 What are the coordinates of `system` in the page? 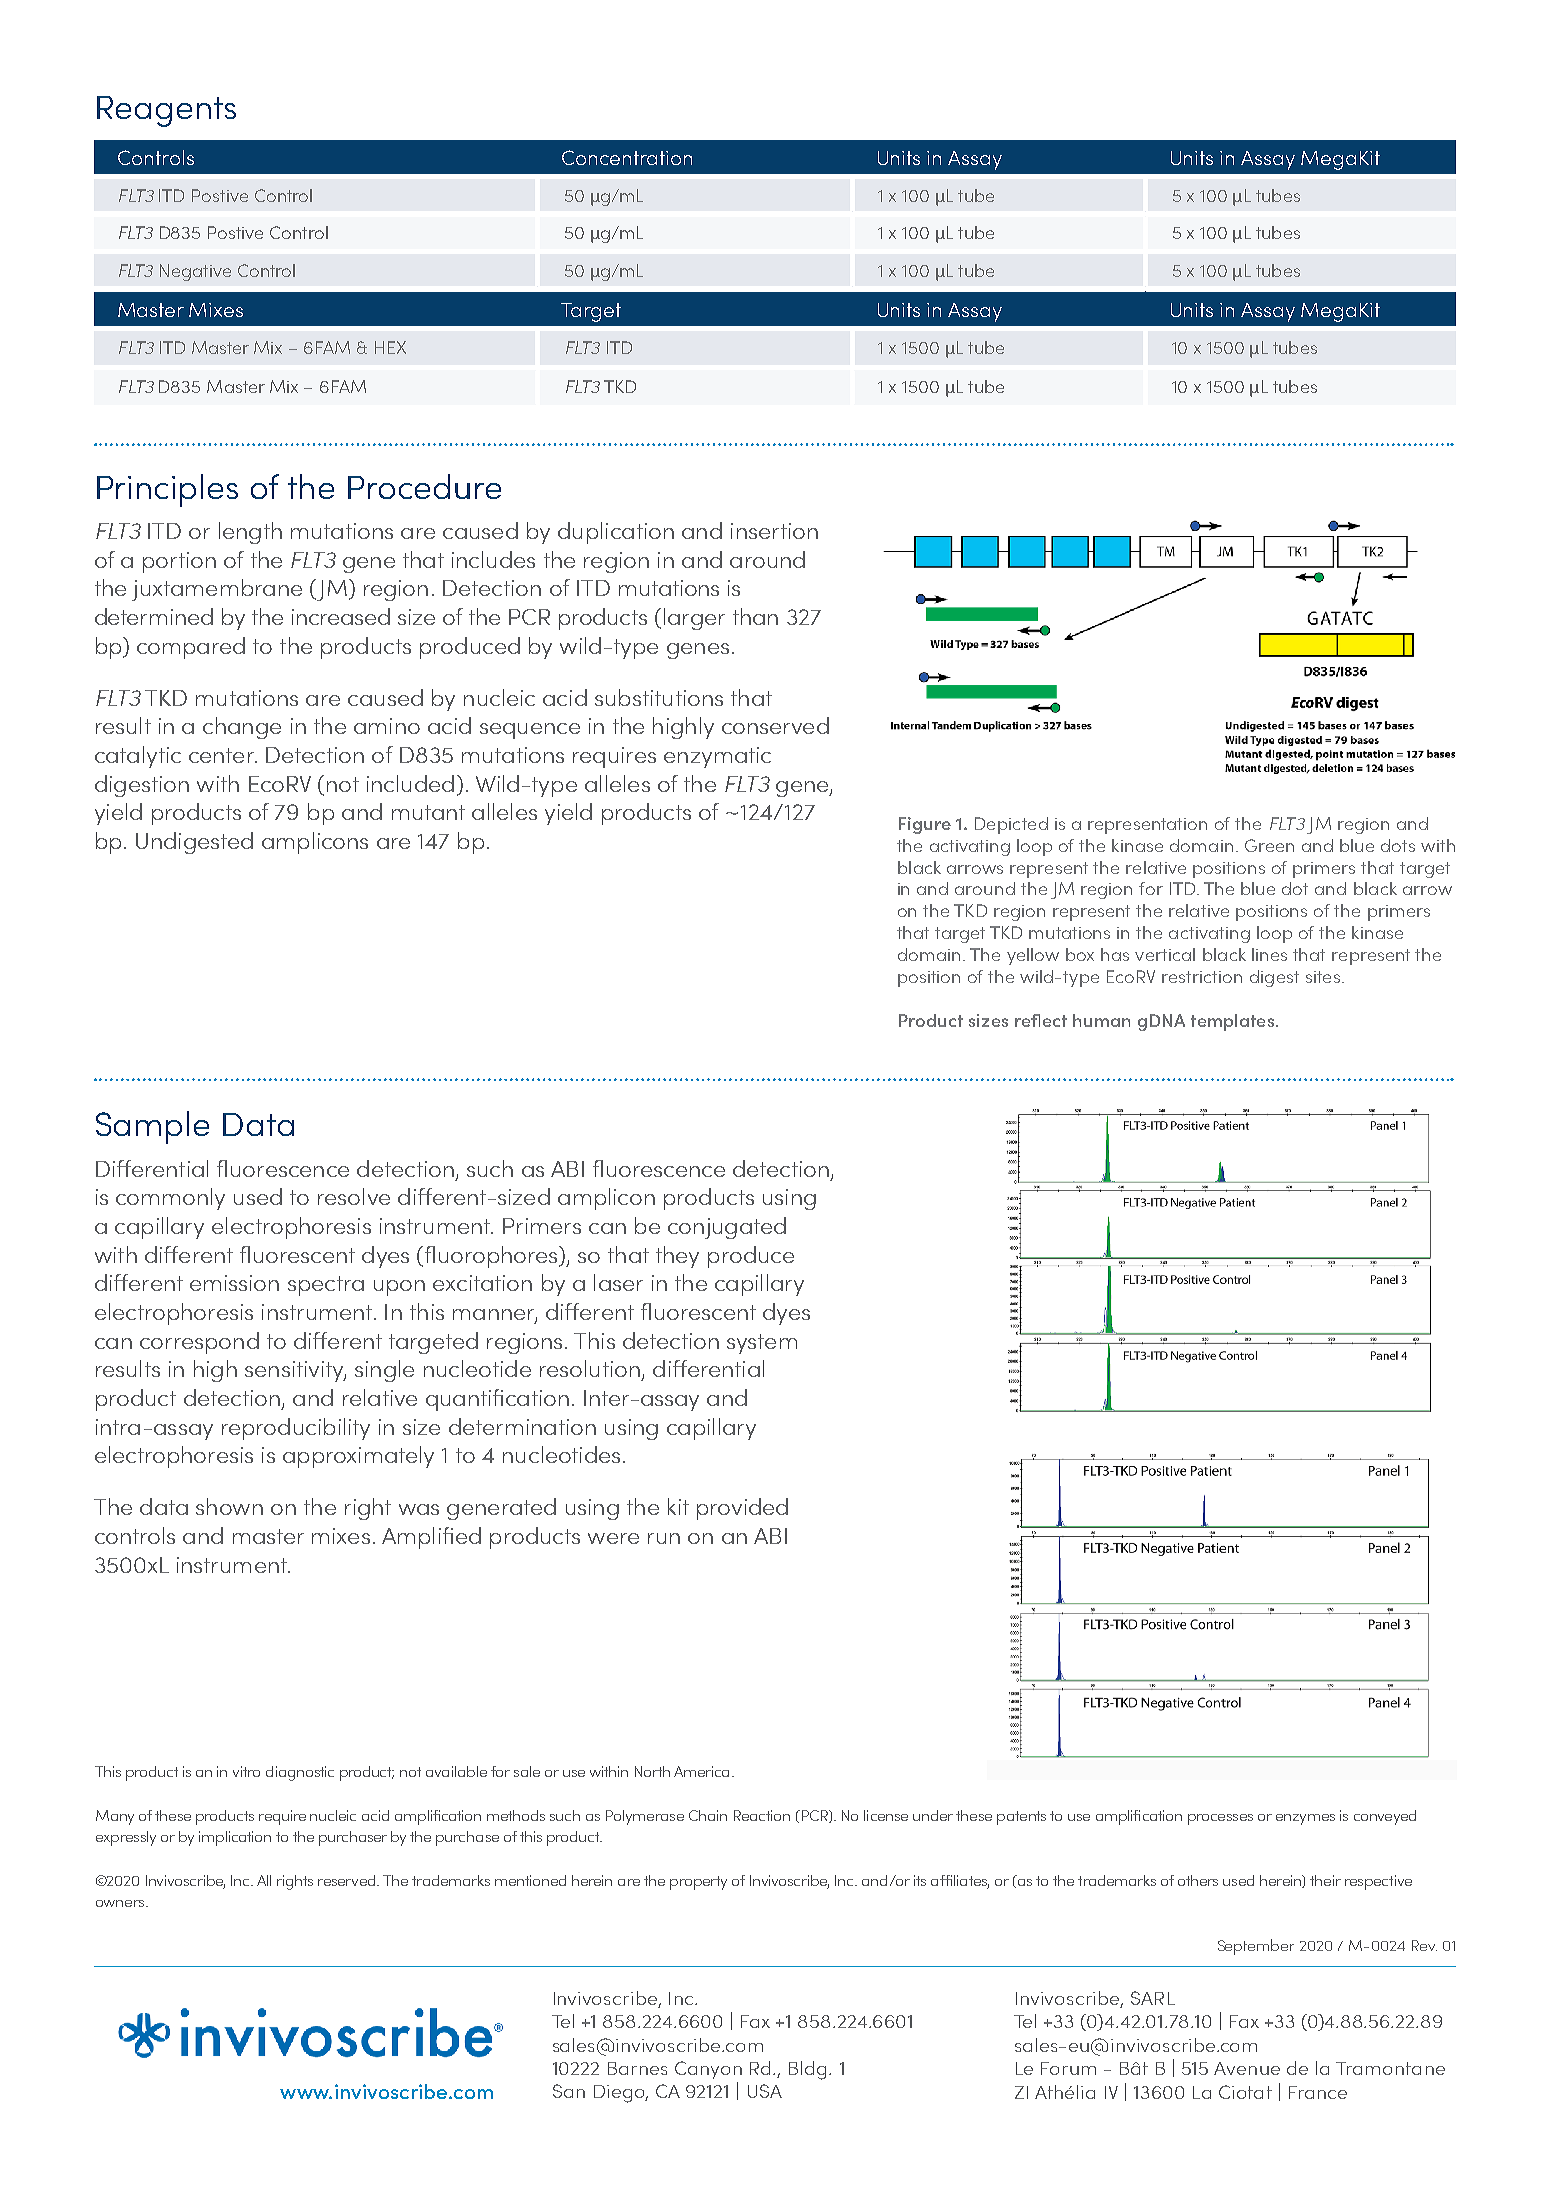 It's located at (762, 1344).
